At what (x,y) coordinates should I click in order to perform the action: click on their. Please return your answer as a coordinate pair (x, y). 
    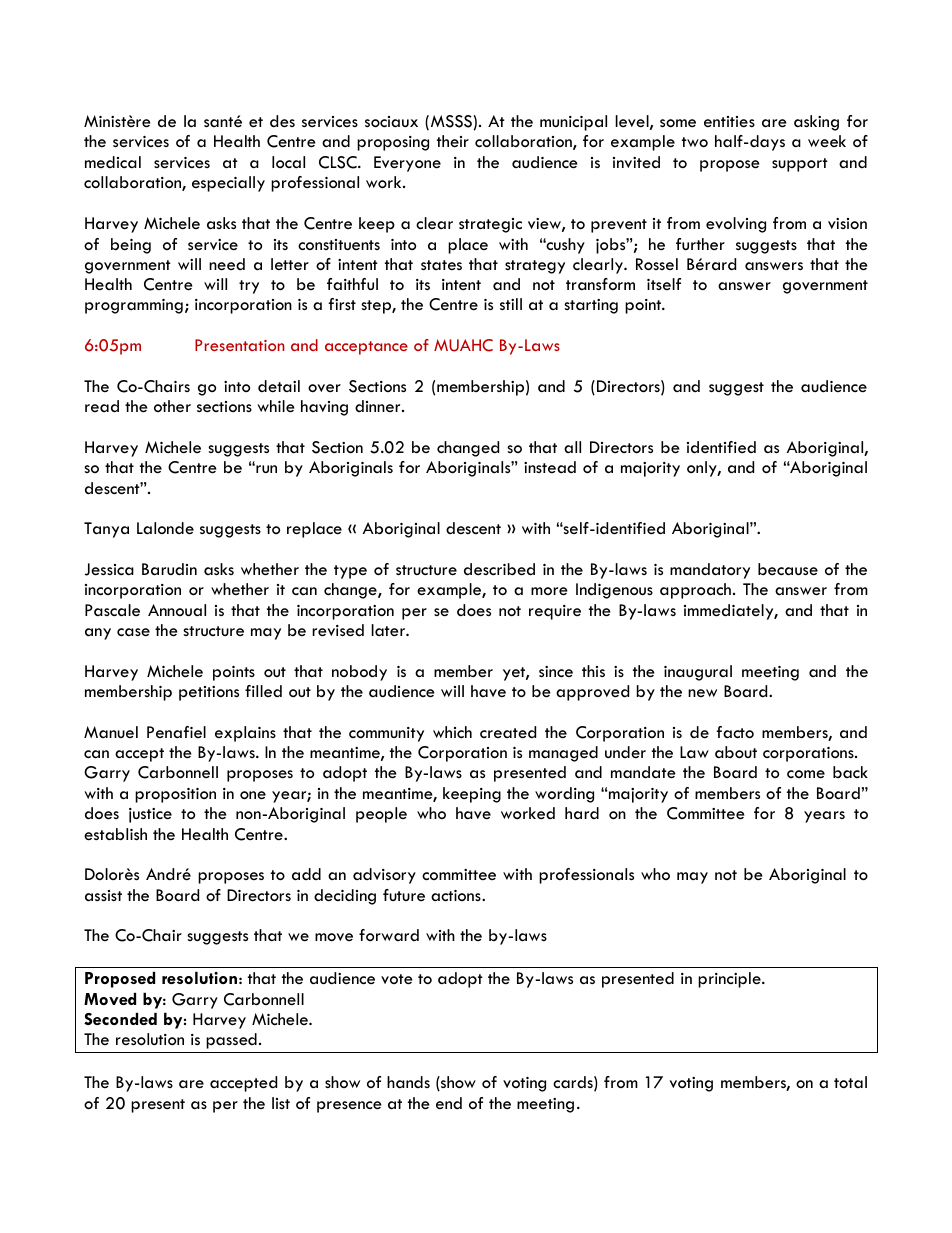
    Looking at the image, I should click on (453, 141).
